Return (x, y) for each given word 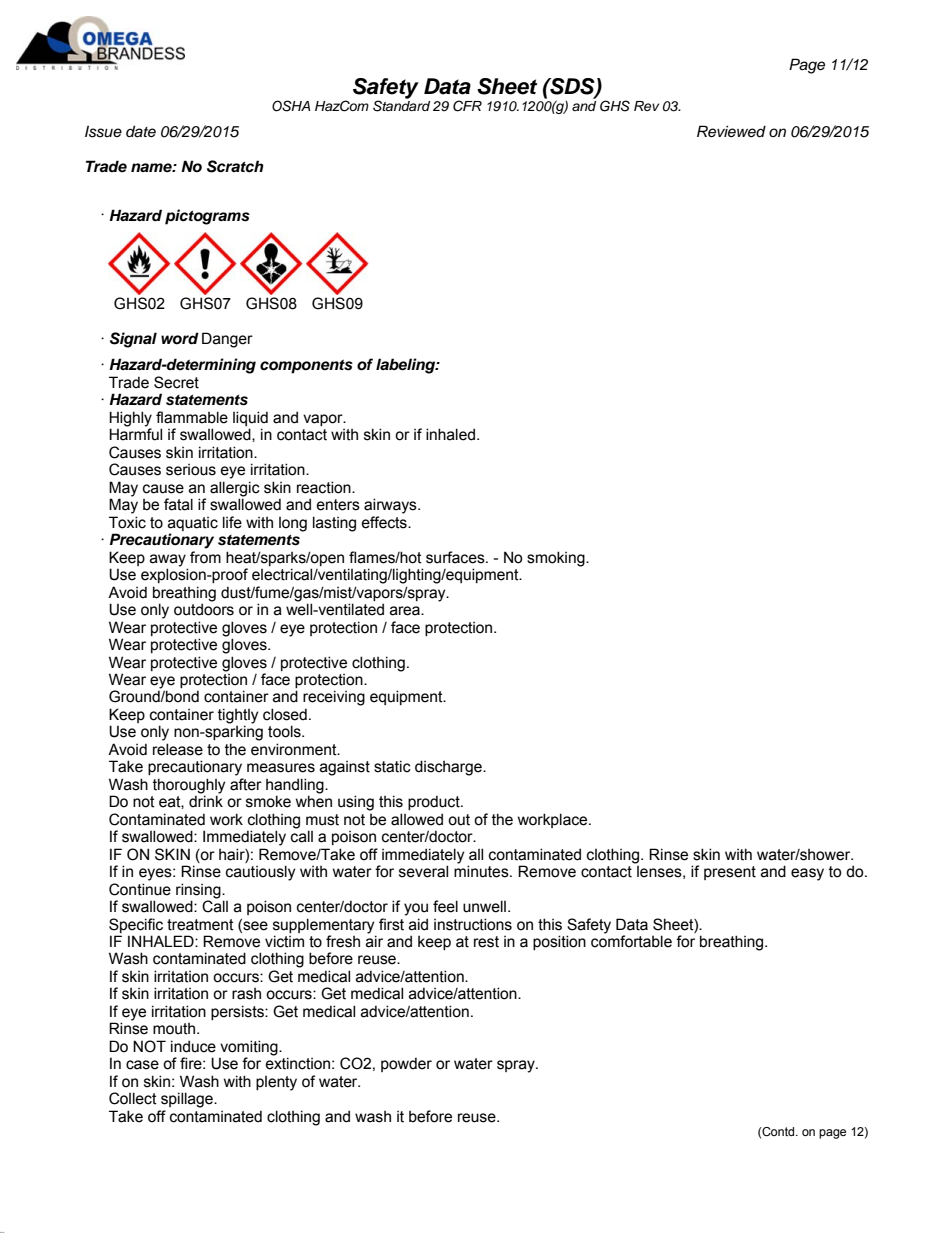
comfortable (631, 940)
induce (193, 1046)
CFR (467, 106)
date (141, 131)
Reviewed (731, 131)
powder (406, 1064)
